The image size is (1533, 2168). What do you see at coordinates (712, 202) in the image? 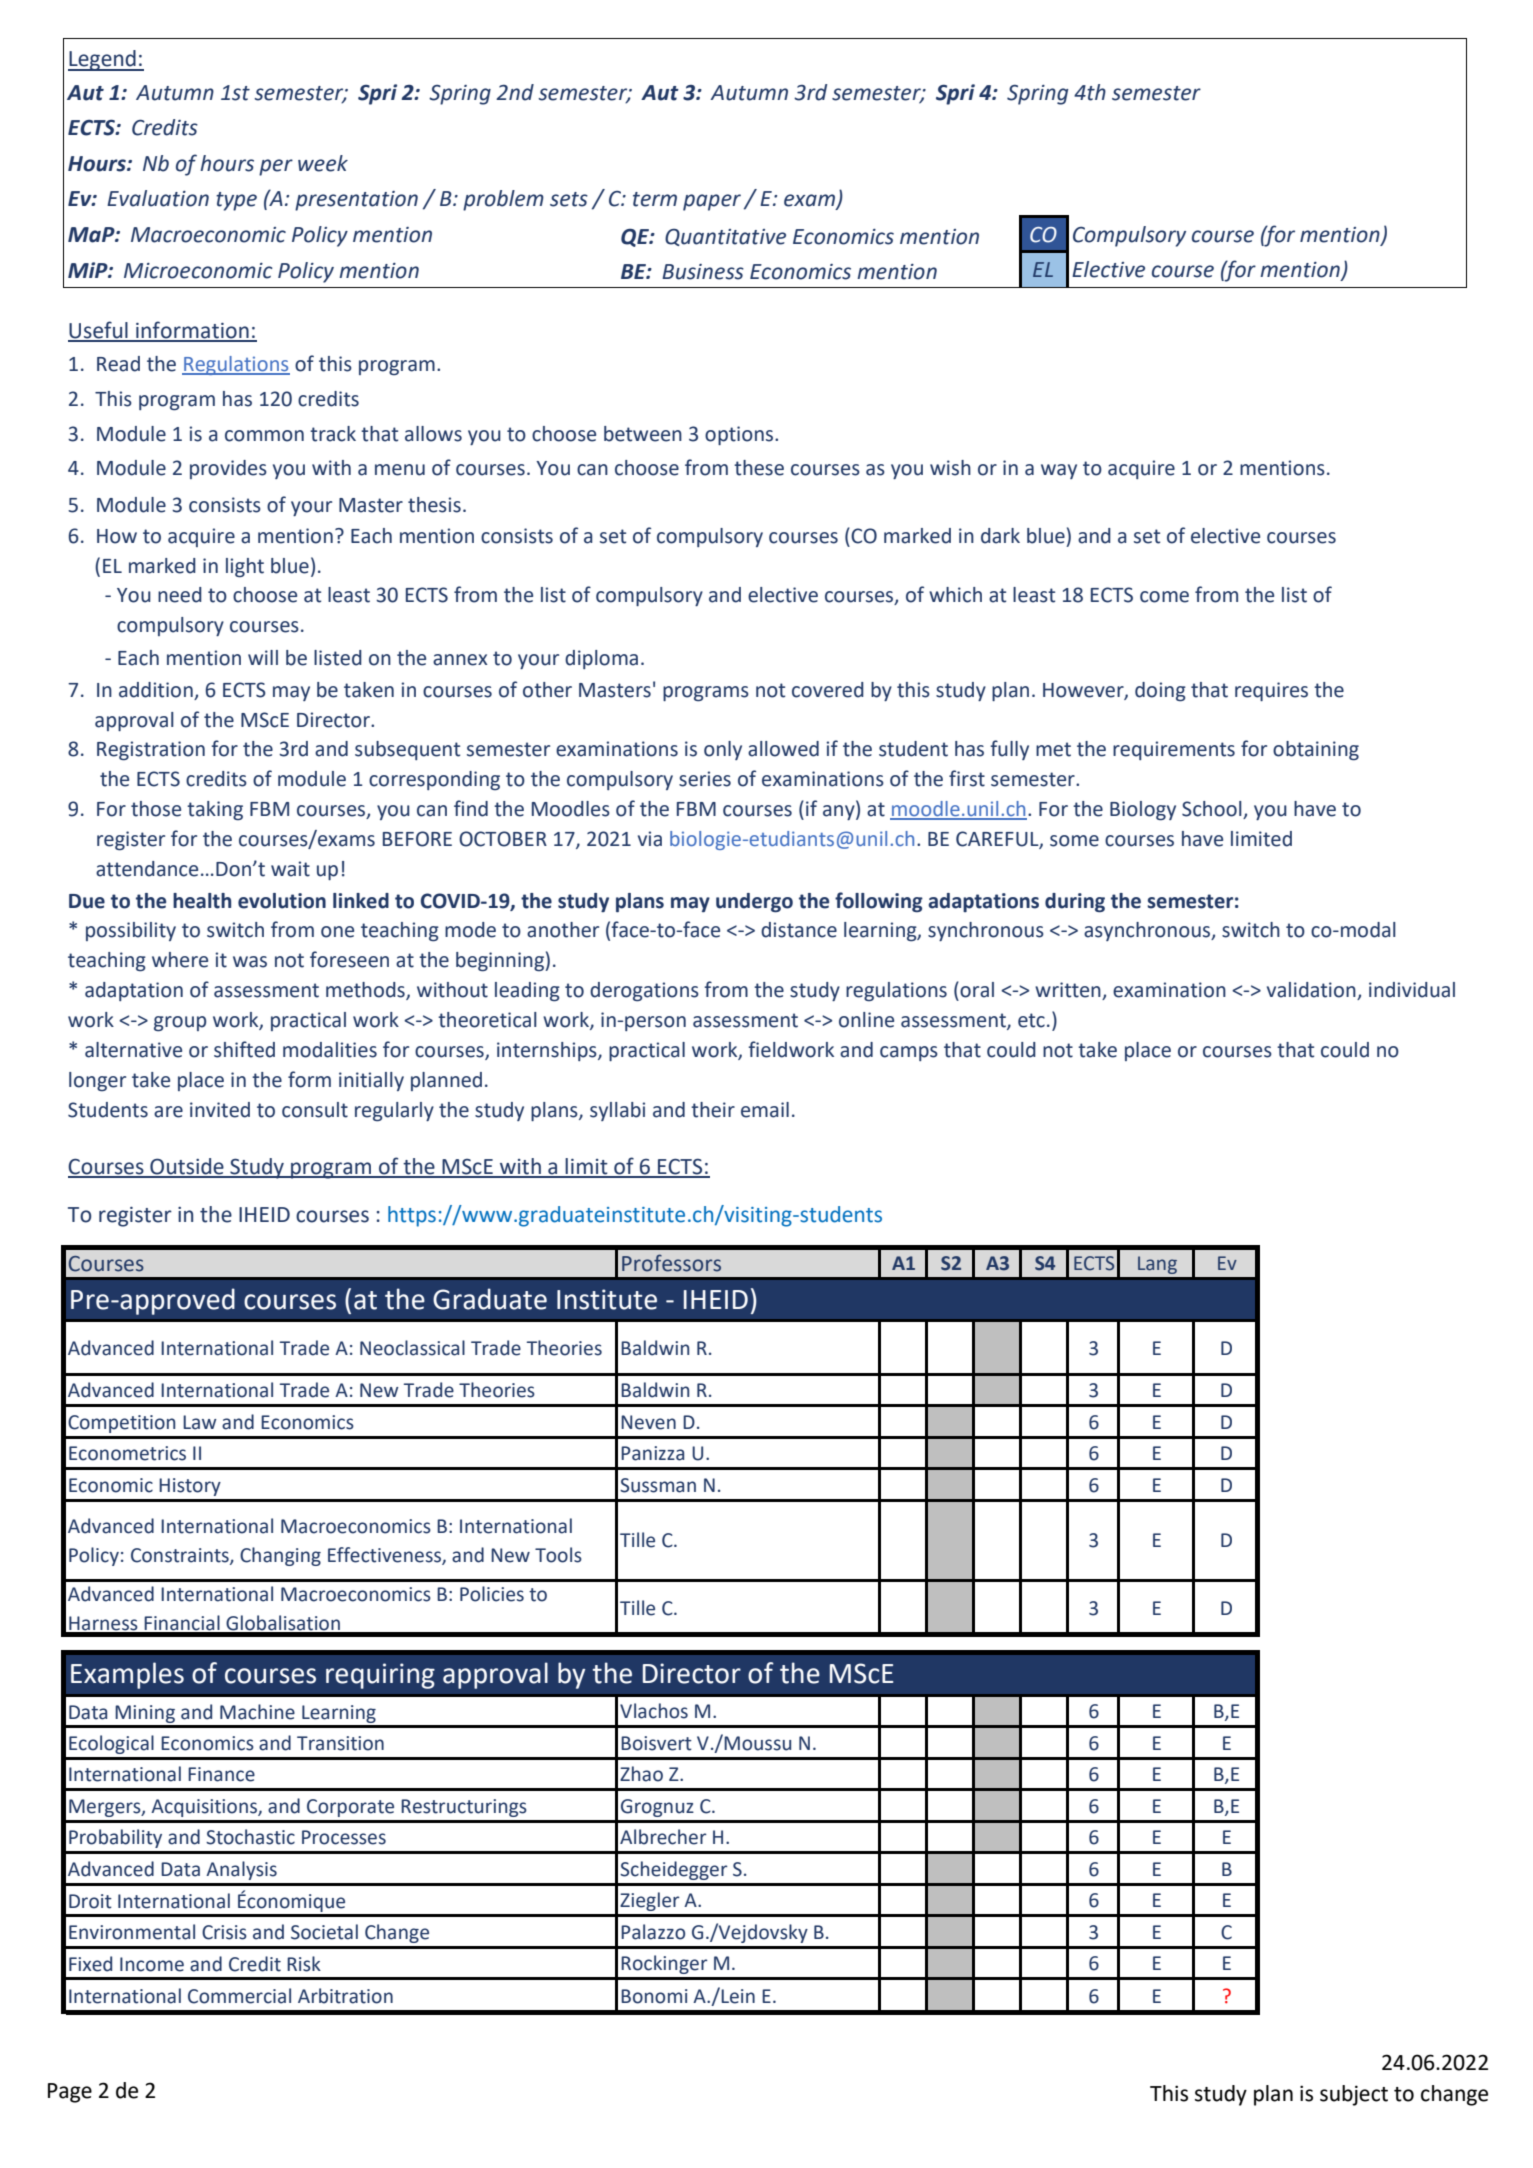
I see `paper` at bounding box center [712, 202].
